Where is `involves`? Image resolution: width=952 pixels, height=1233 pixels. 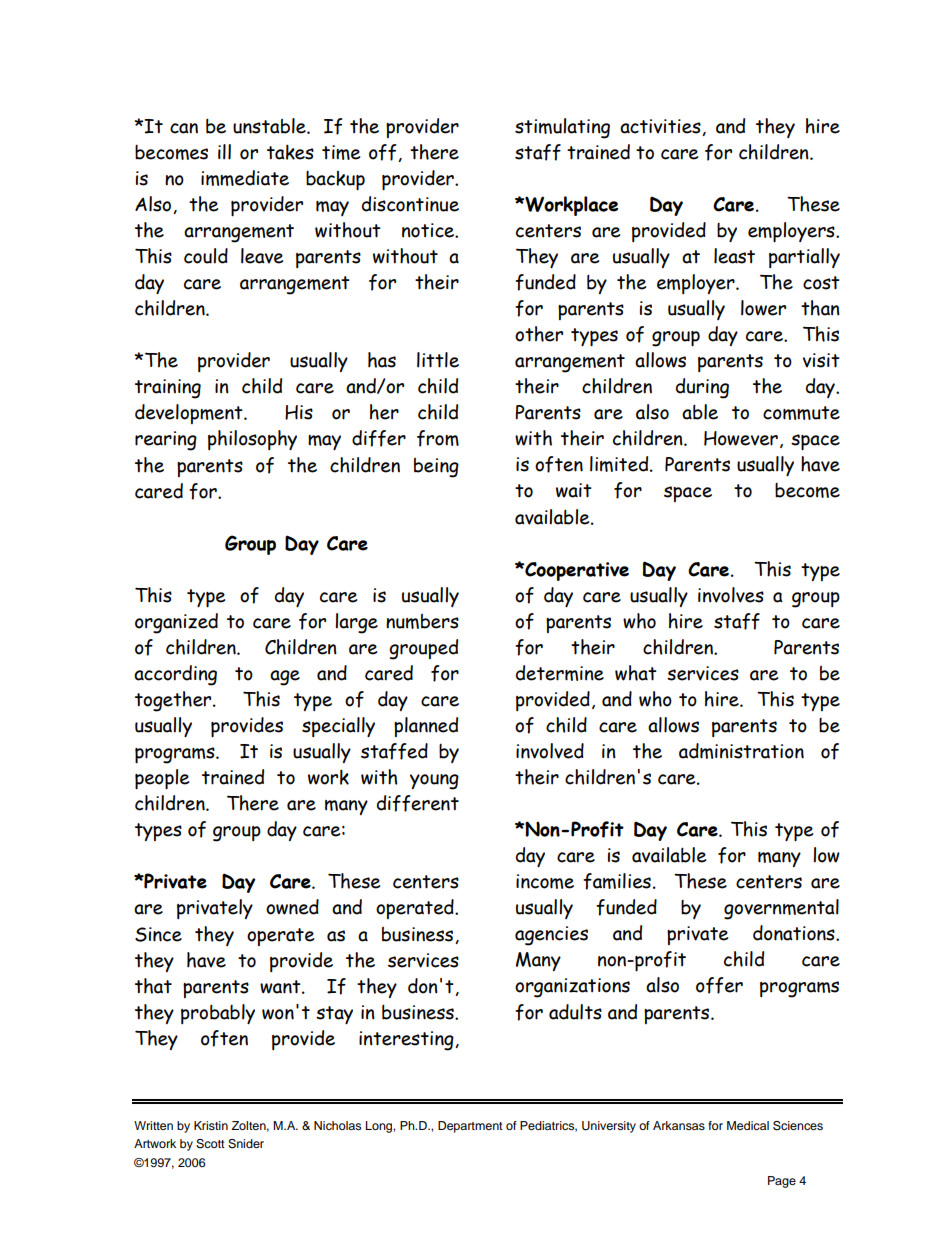 involves is located at coordinates (731, 595).
